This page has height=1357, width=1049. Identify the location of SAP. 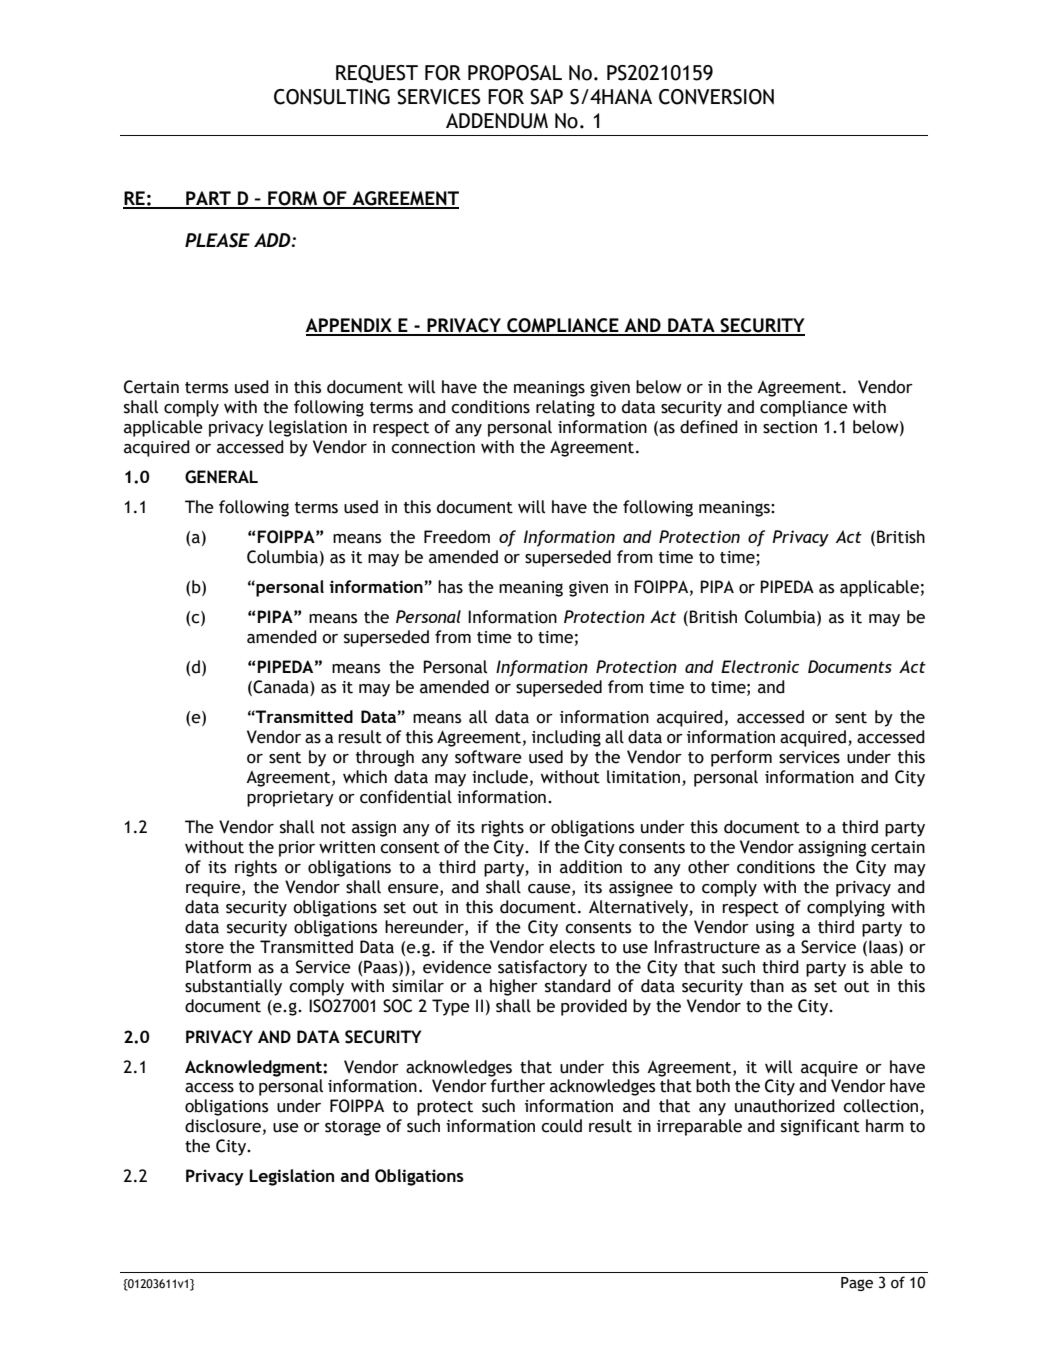
(546, 97).
